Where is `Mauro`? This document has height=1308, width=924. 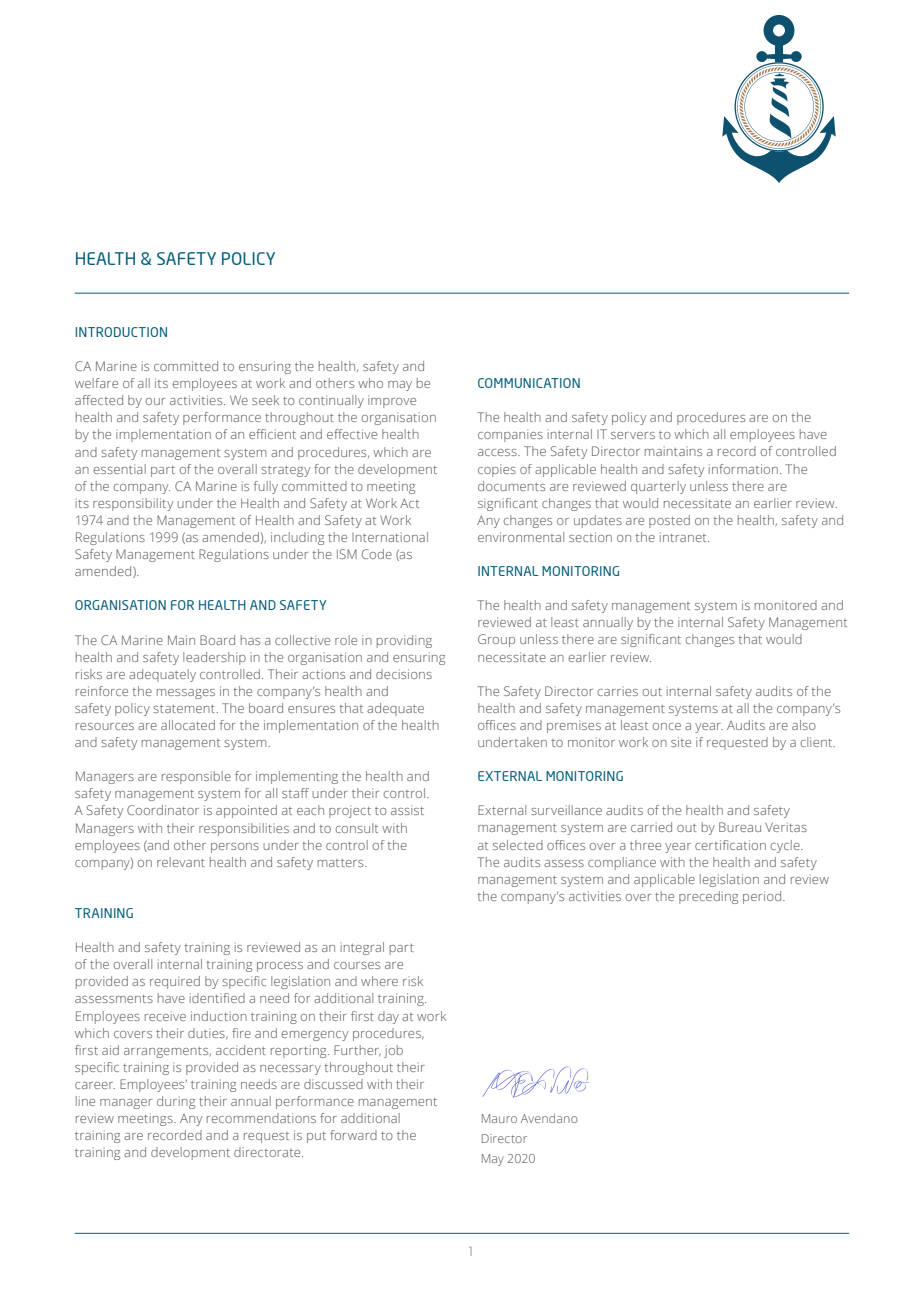
Mauro is located at coordinates (499, 1118).
